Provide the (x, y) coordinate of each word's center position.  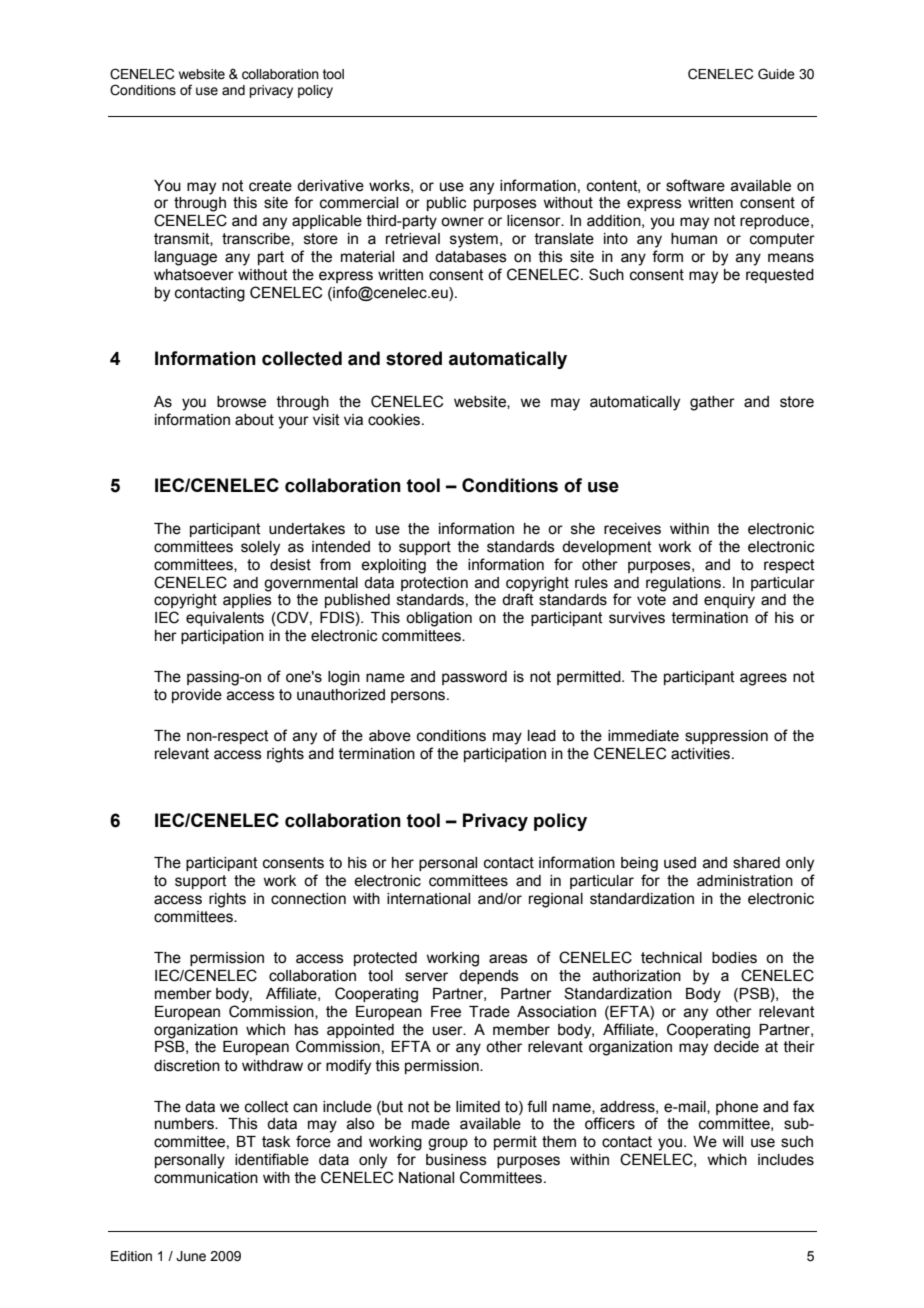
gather (712, 403)
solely (260, 548)
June (191, 1256)
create (270, 186)
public (447, 204)
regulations (683, 584)
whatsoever (194, 275)
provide (197, 696)
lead (542, 736)
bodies (734, 958)
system (474, 240)
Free (446, 1012)
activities (702, 754)
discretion (187, 1066)
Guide (776, 74)
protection (434, 584)
